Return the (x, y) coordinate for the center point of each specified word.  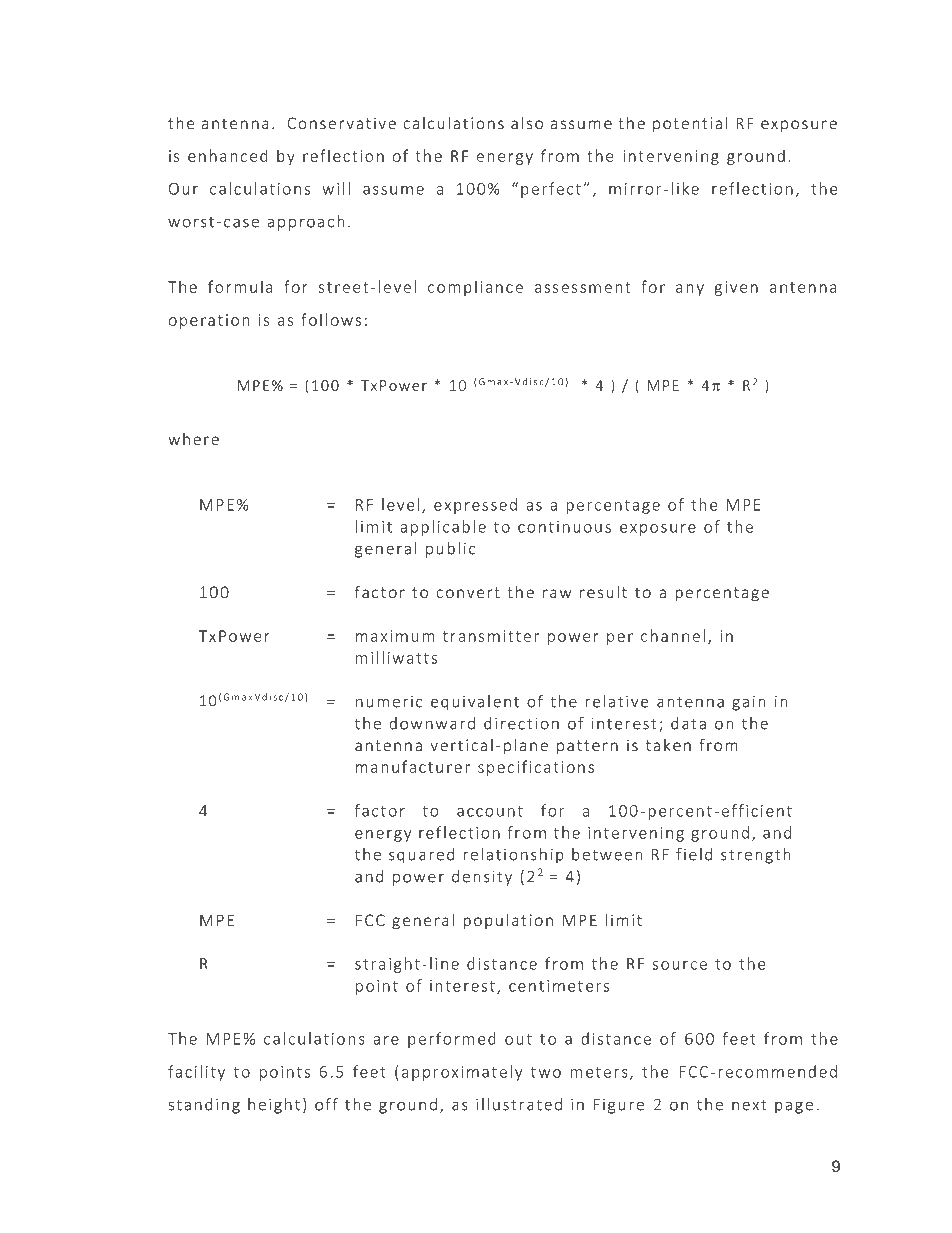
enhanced (228, 155)
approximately (462, 1073)
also (527, 122)
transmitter (491, 636)
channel (673, 635)
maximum (395, 636)
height (274, 1106)
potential (690, 124)
